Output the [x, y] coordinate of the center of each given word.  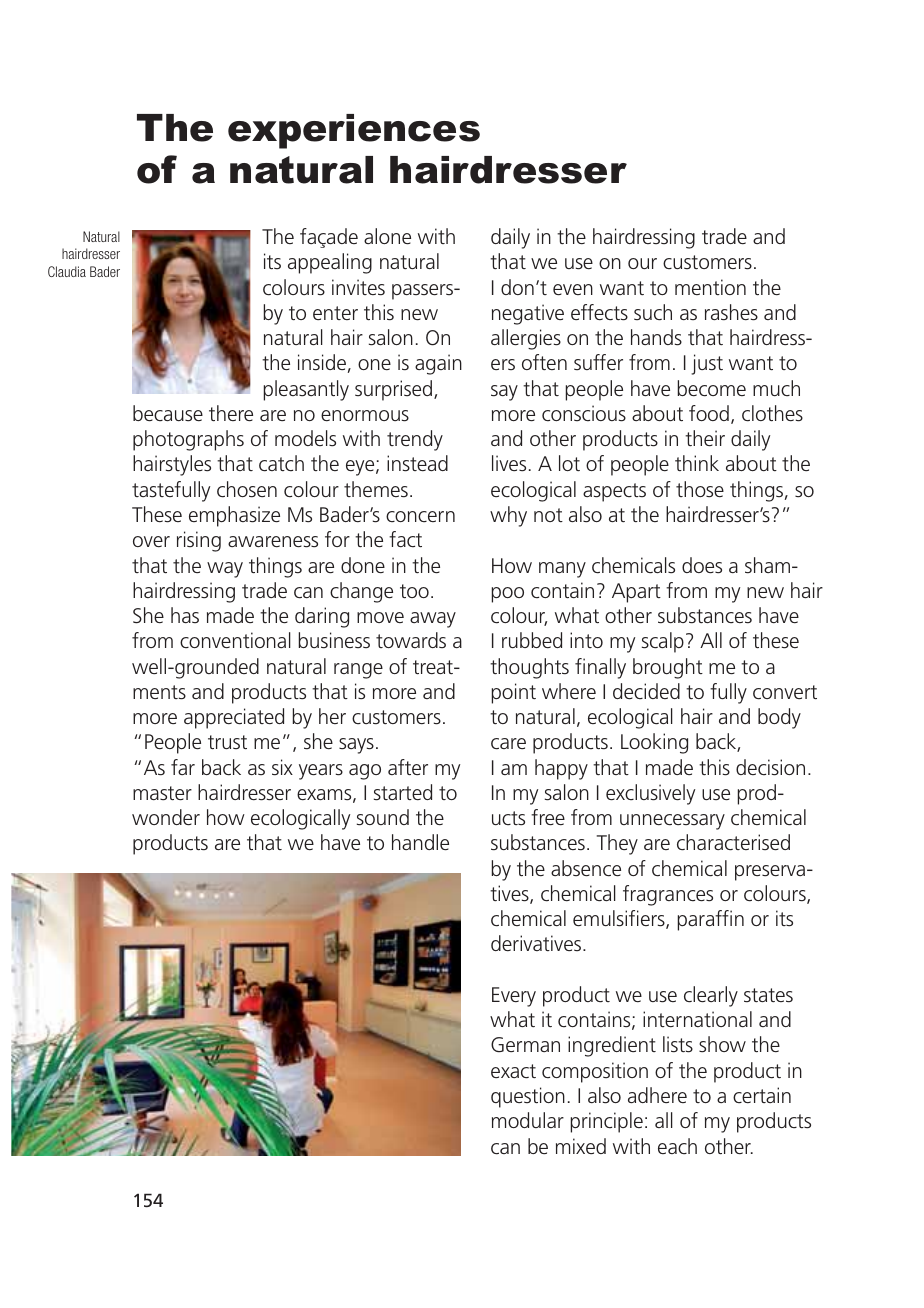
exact [513, 1071]
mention [710, 287]
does [702, 565]
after [408, 767]
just [707, 364]
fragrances [668, 895]
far [183, 767]
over [151, 541]
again [438, 364]
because [168, 413]
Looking [654, 743]
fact [405, 539]
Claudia [67, 271]
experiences [354, 131]
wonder [166, 817]
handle [420, 842]
